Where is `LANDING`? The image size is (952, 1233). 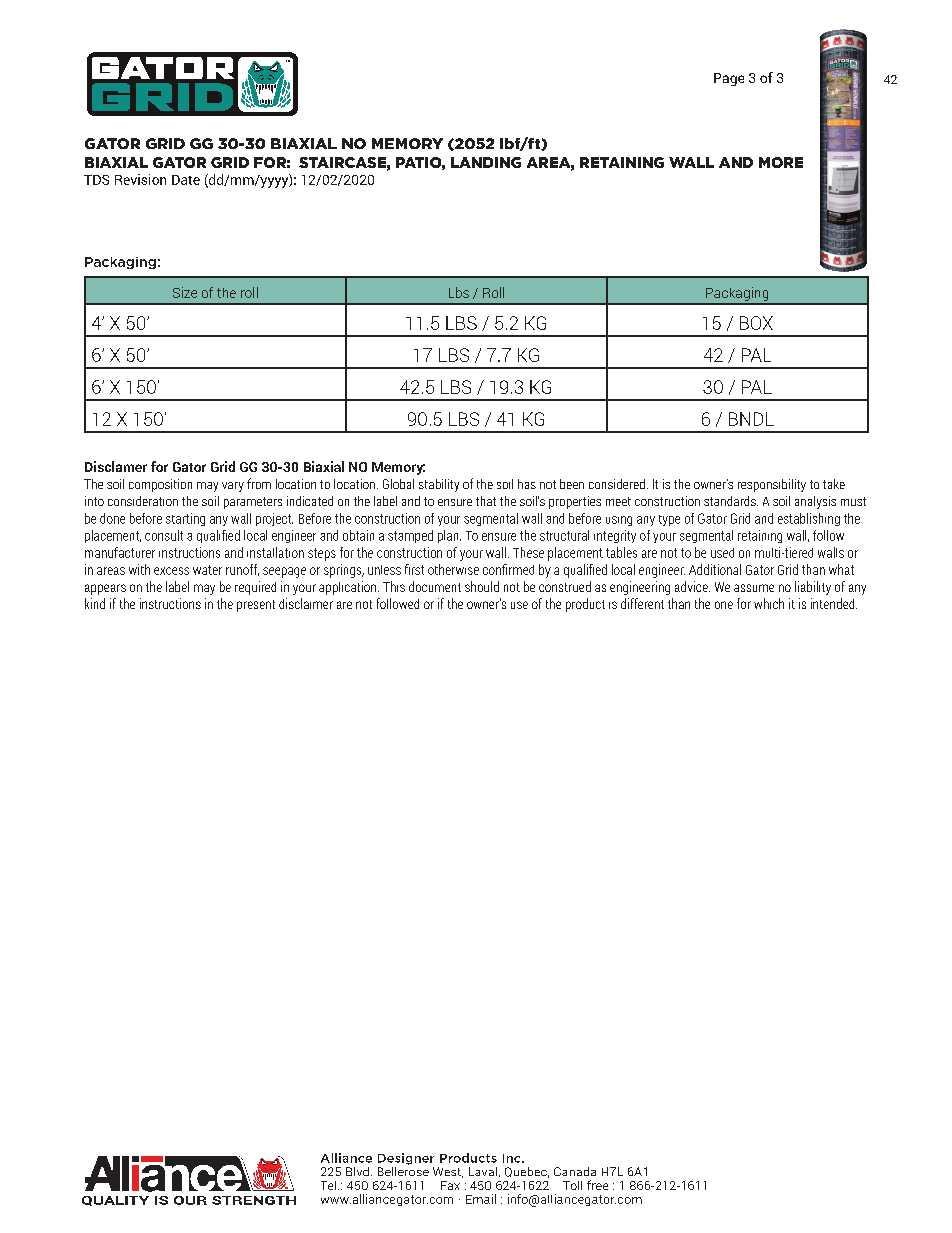 LANDING is located at coordinates (486, 162).
